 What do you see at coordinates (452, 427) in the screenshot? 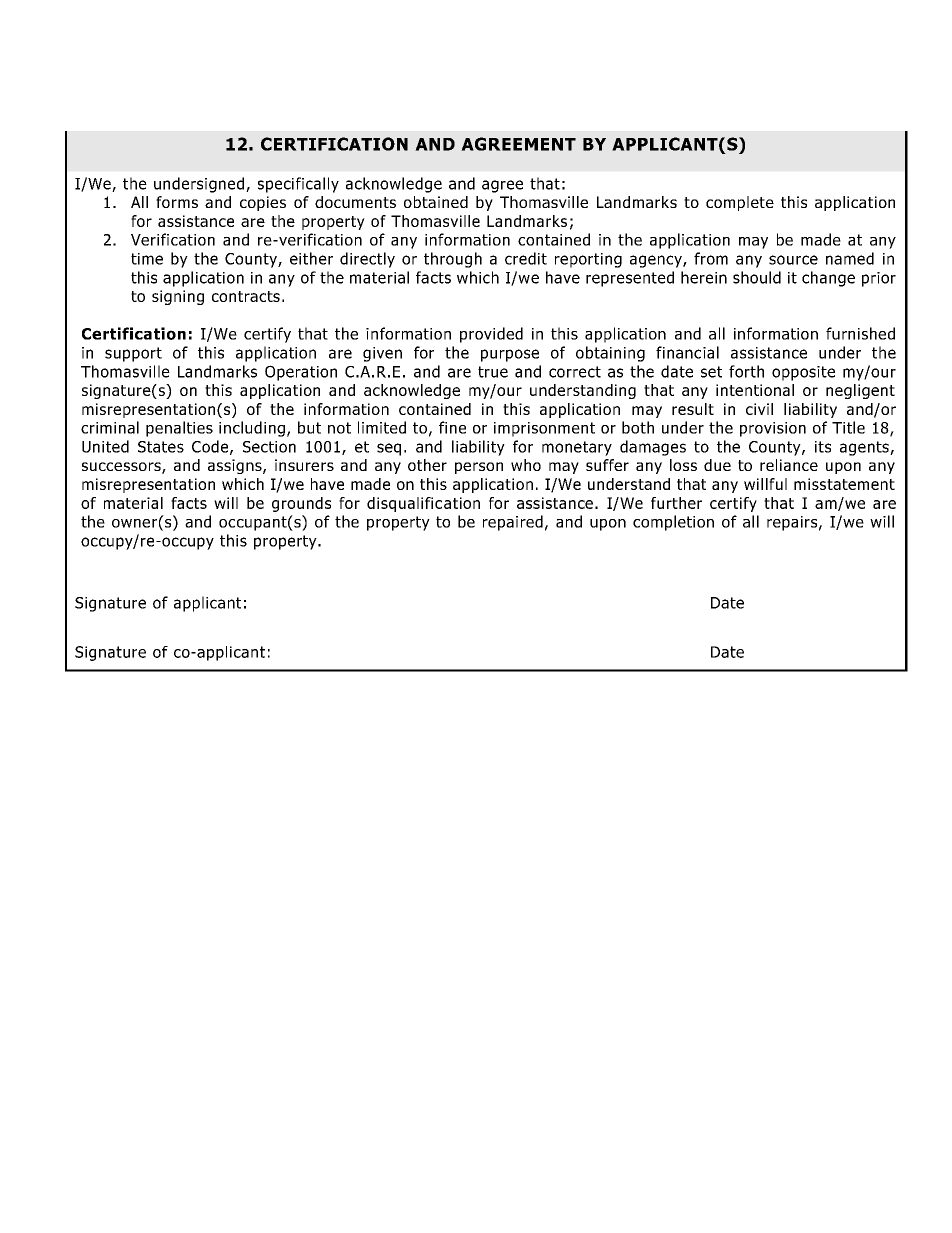
I see `fine` at bounding box center [452, 427].
